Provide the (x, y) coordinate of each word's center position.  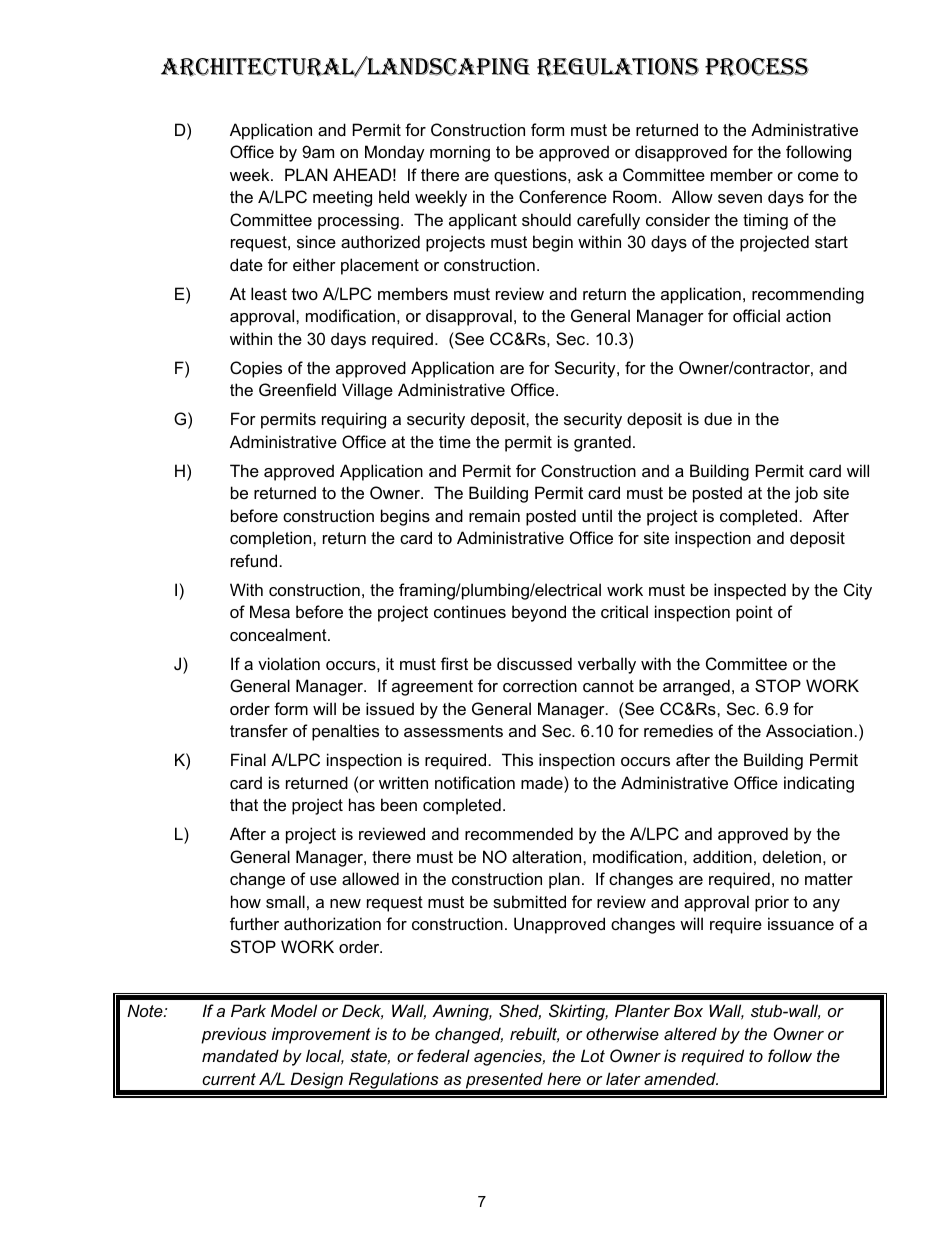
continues (470, 611)
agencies (509, 1057)
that (244, 804)
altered (690, 1033)
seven (740, 198)
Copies (256, 369)
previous (234, 1035)
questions (531, 176)
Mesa (270, 611)
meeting (342, 198)
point (754, 613)
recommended (519, 833)
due (718, 418)
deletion (792, 856)
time (455, 441)
